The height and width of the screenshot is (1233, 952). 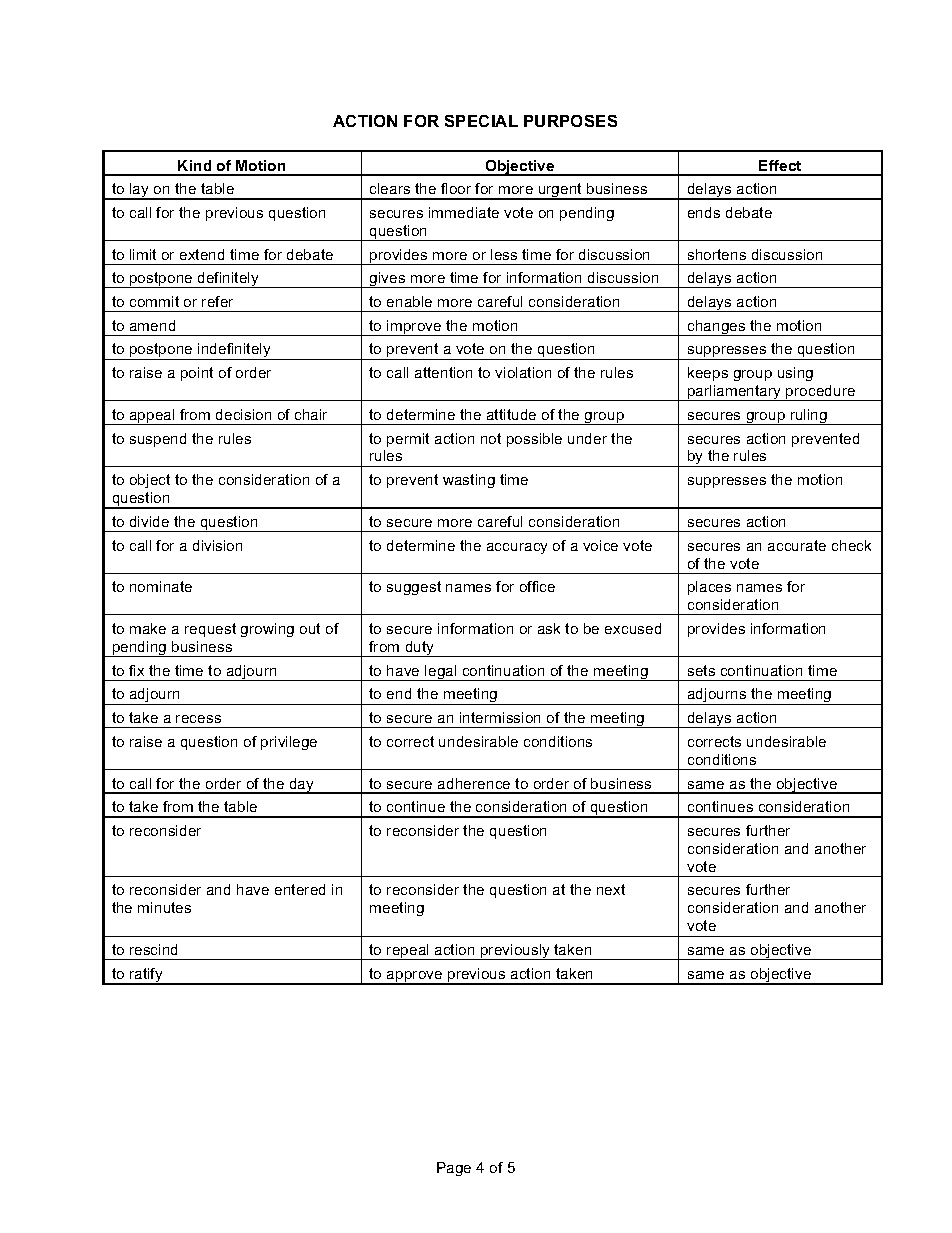 I want to click on ends, so click(x=704, y=212).
